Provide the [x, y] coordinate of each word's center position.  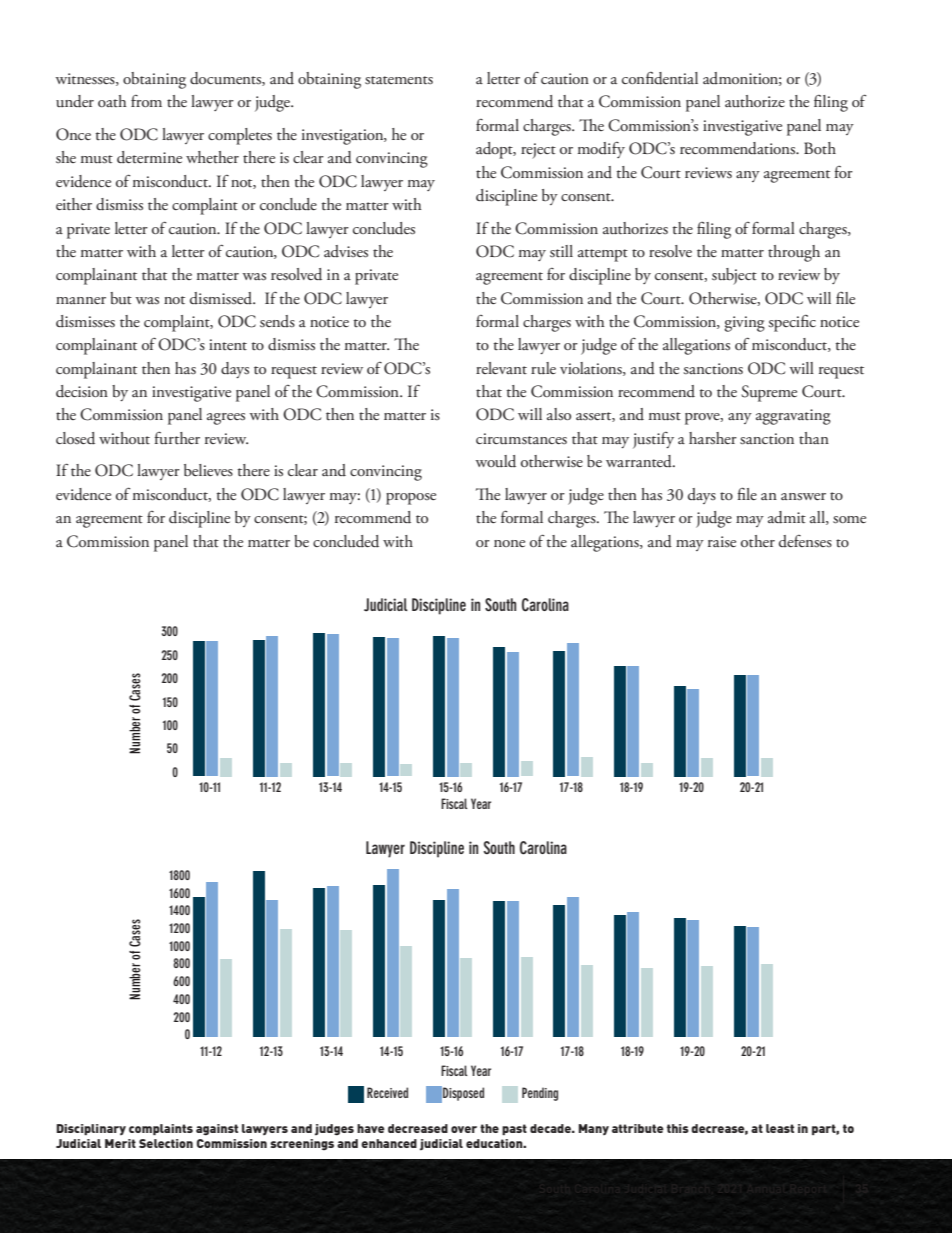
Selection [166, 1143]
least [780, 1128]
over [464, 1129]
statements [399, 80]
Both [820, 148]
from [146, 101]
